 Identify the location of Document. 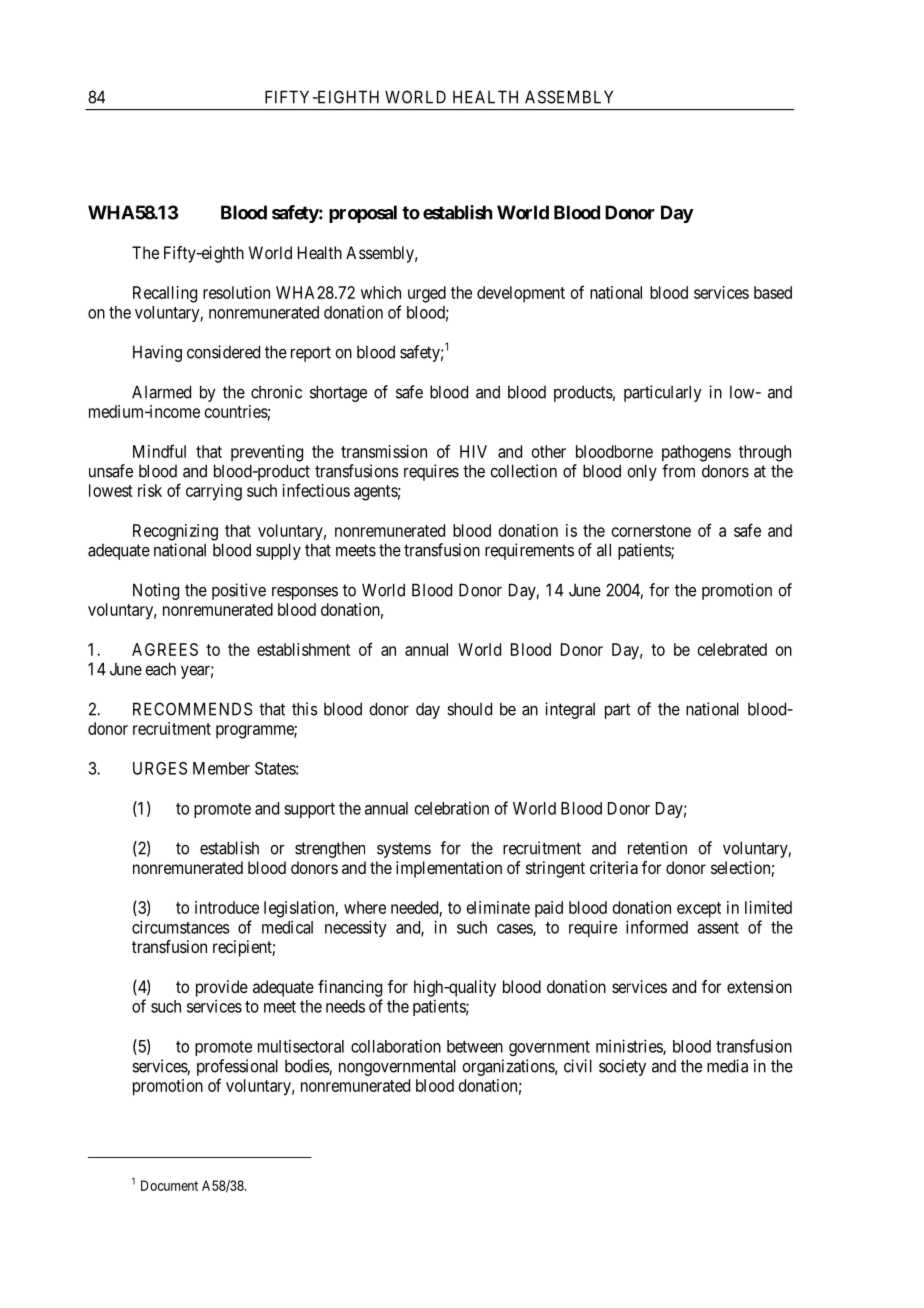
(169, 1185).
